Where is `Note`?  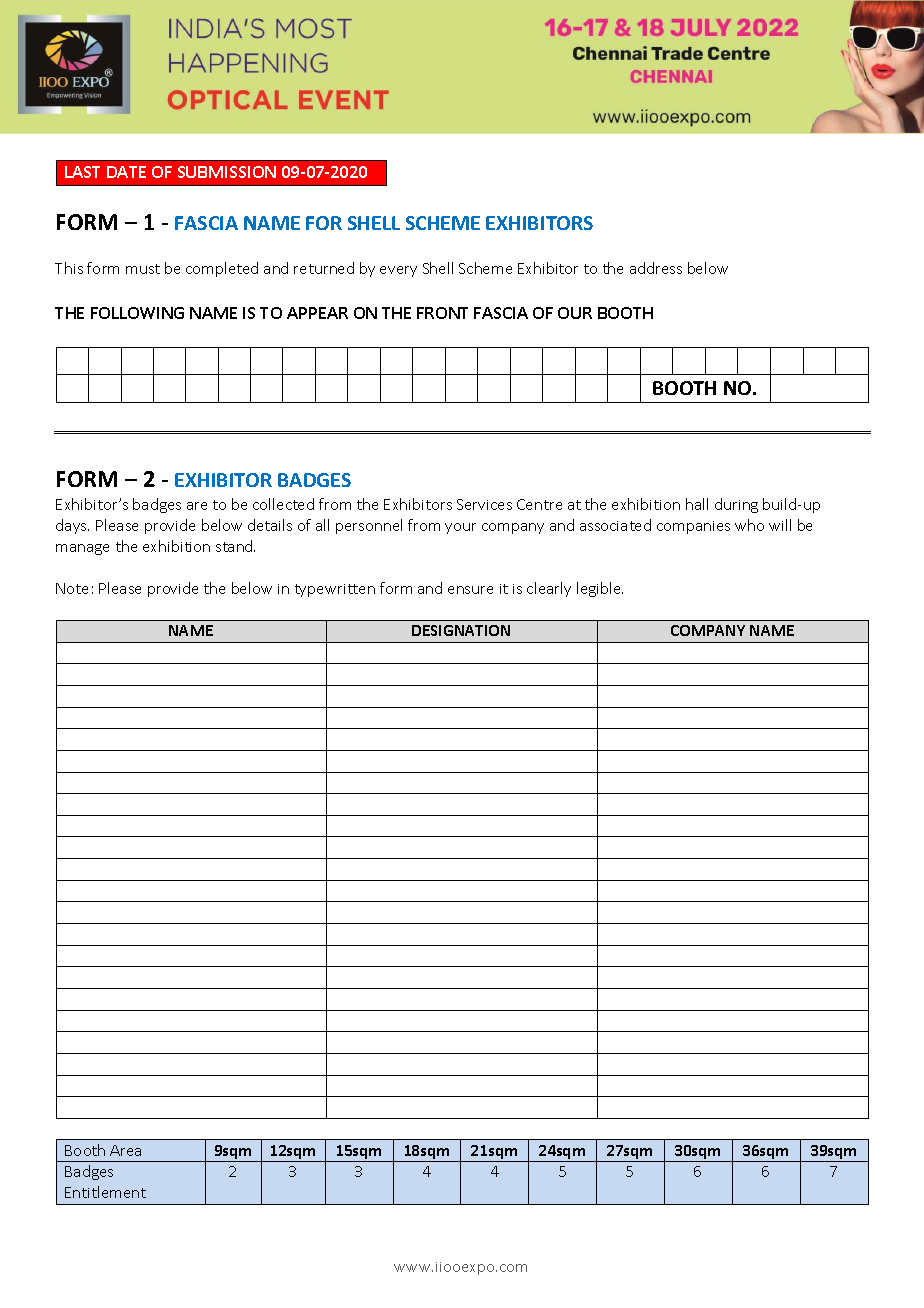
Note is located at coordinates (72, 588).
